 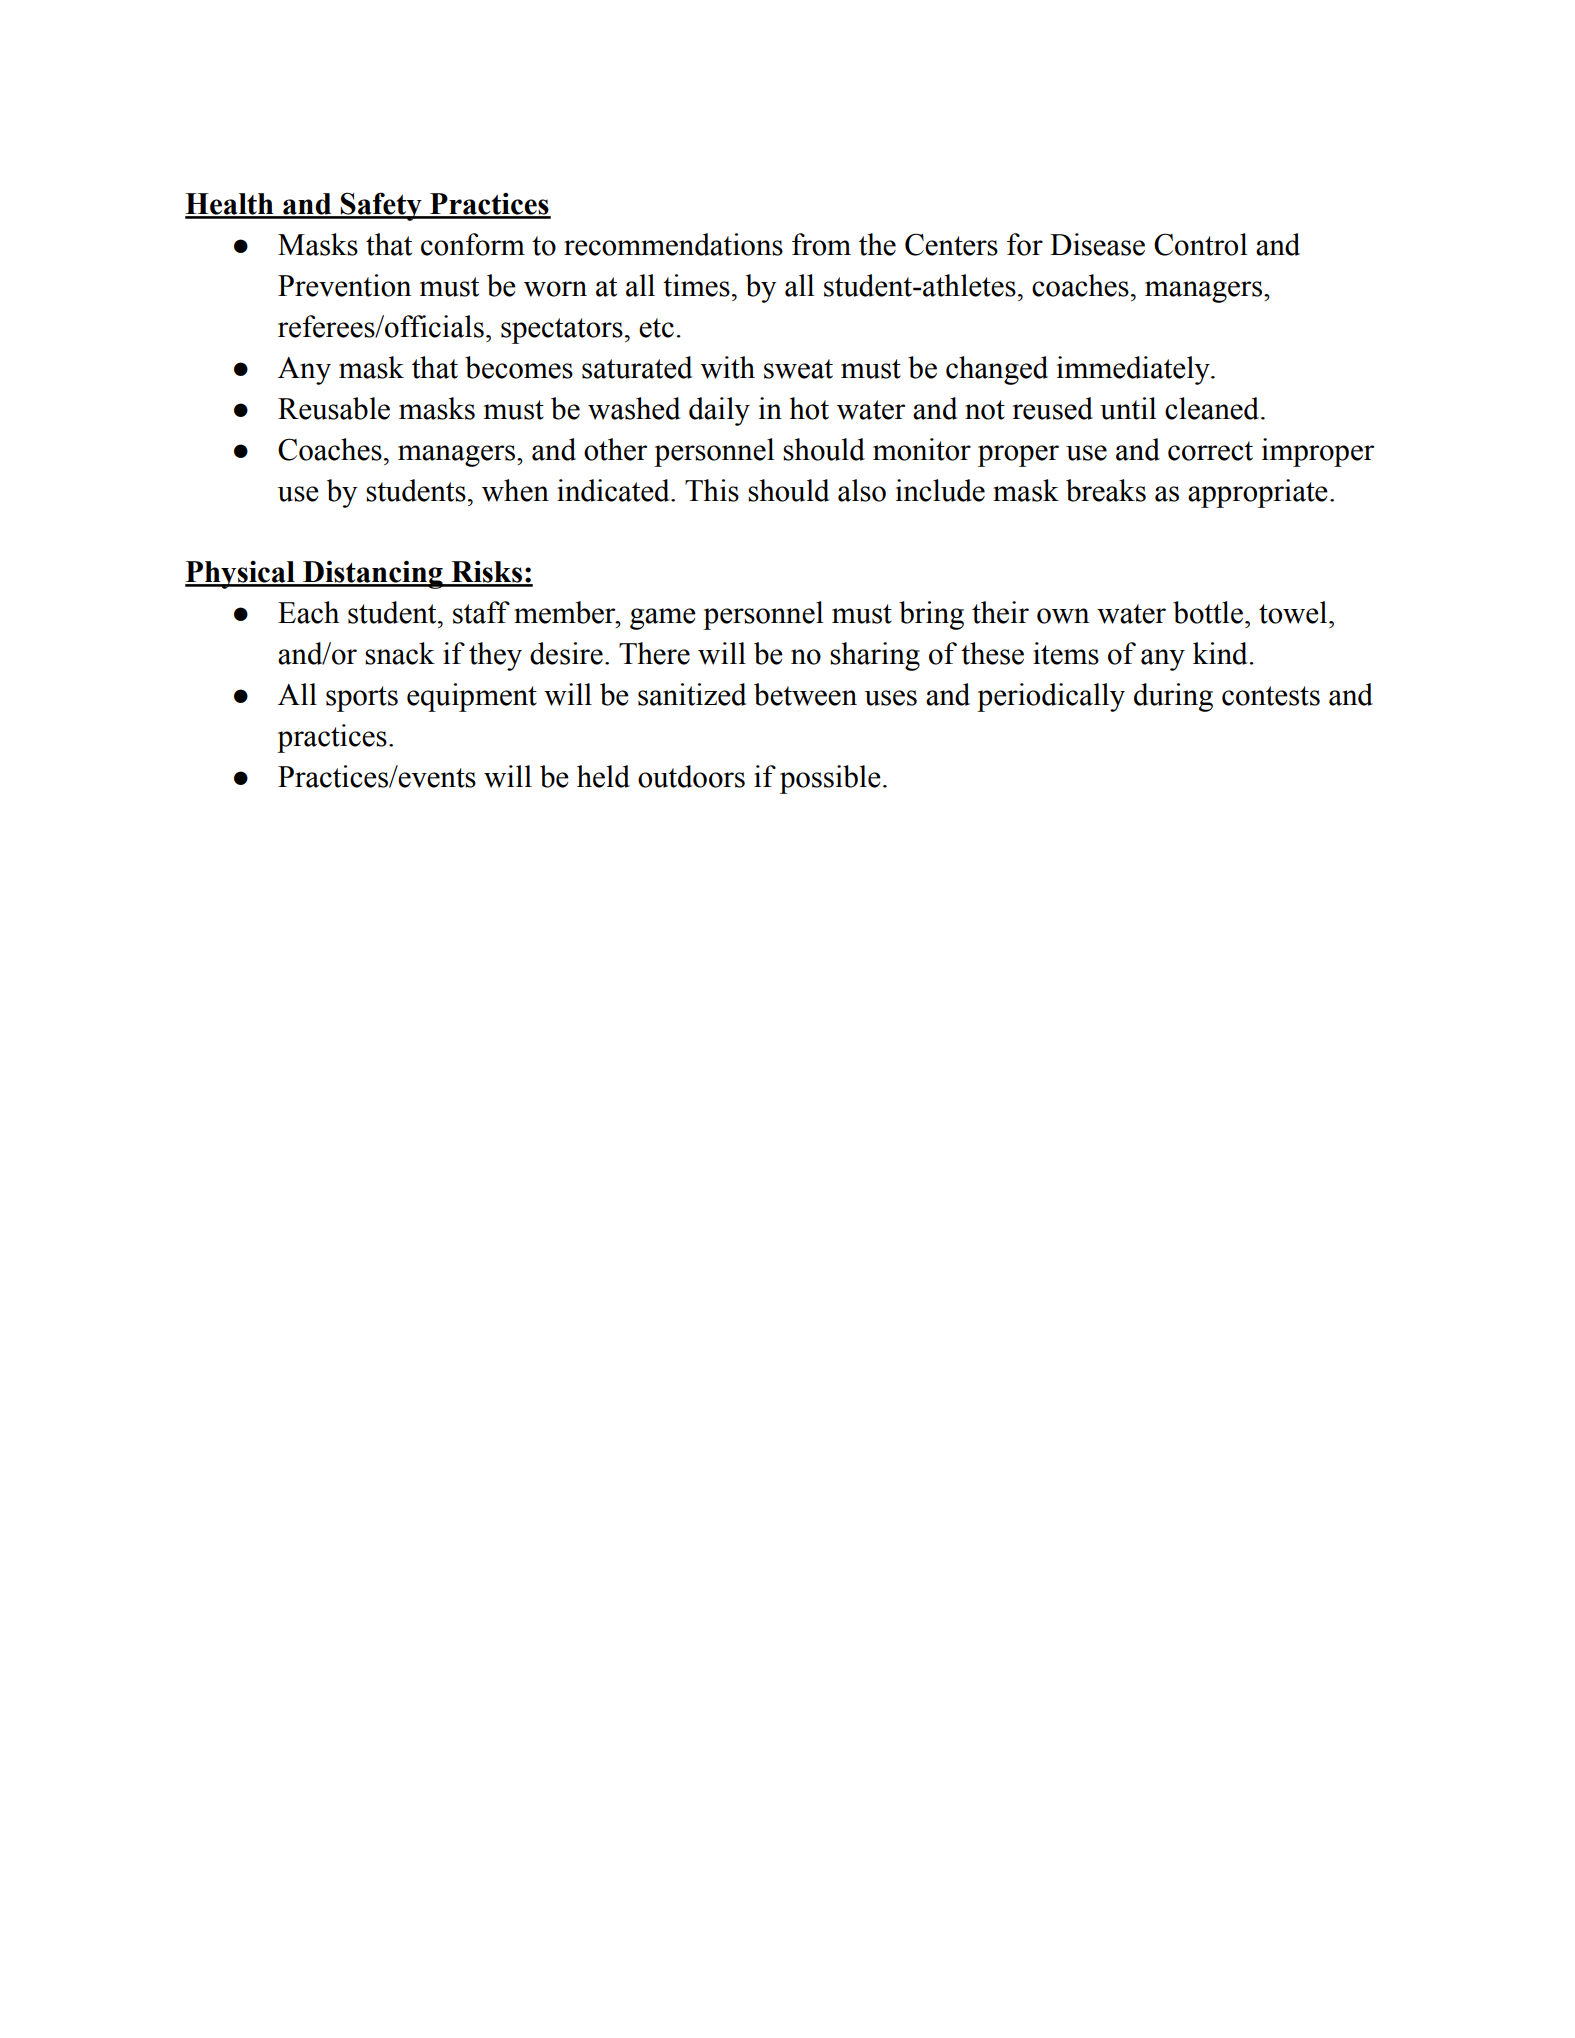 What do you see at coordinates (821, 244) in the document?
I see `from` at bounding box center [821, 244].
